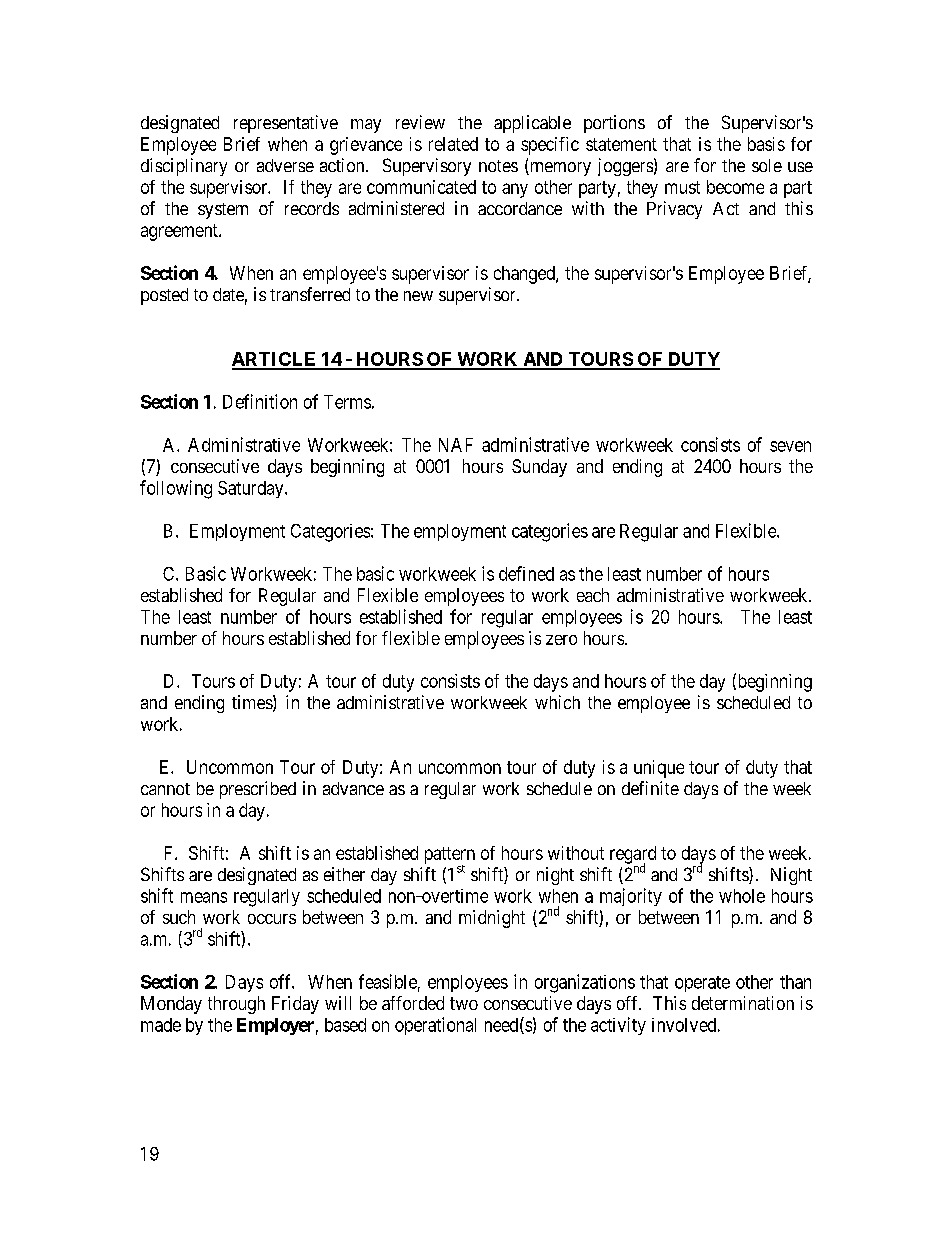 The image size is (952, 1233). I want to click on prescribed, so click(258, 790).
